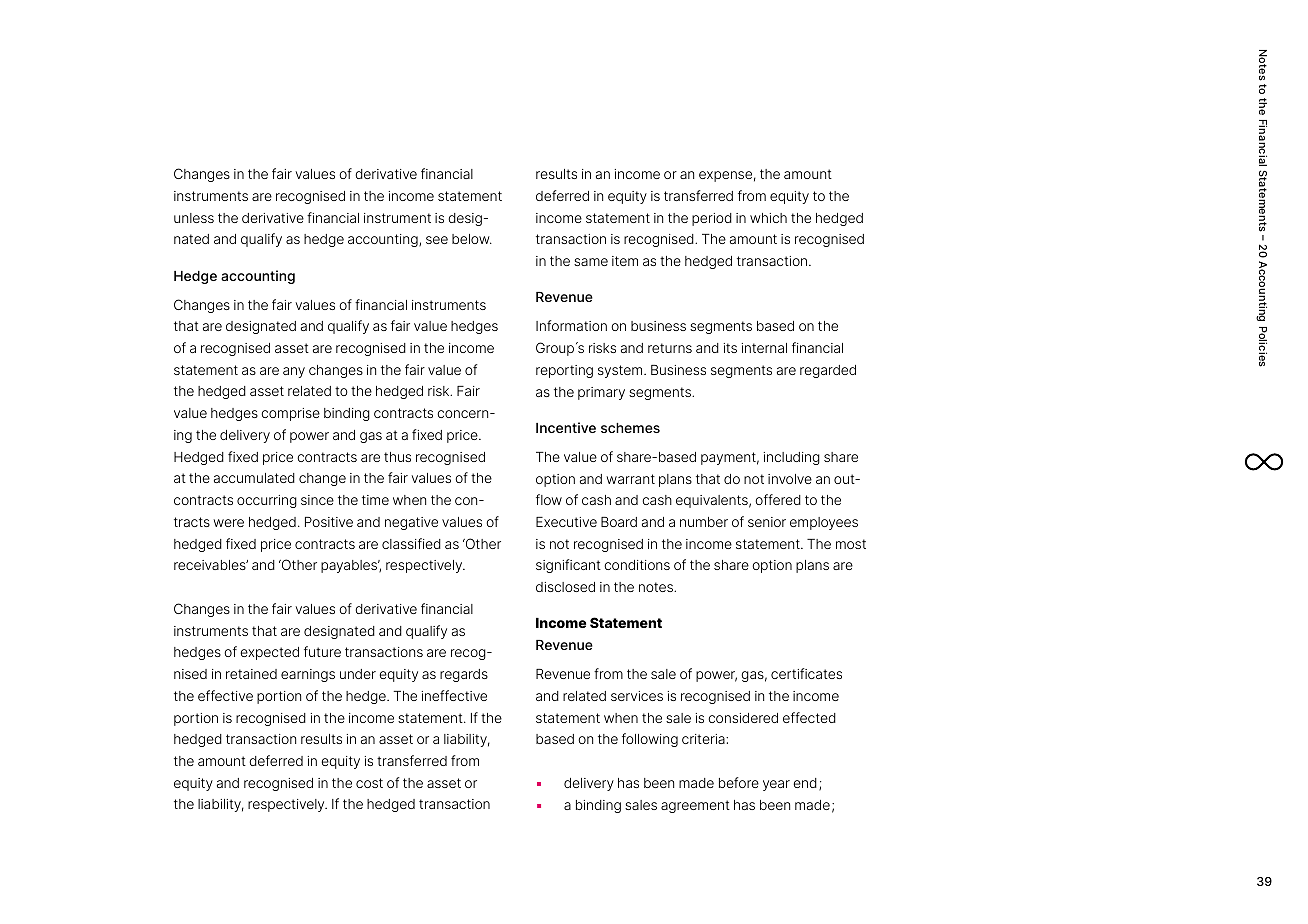 The height and width of the document is (924, 1308). I want to click on cost, so click(369, 783).
